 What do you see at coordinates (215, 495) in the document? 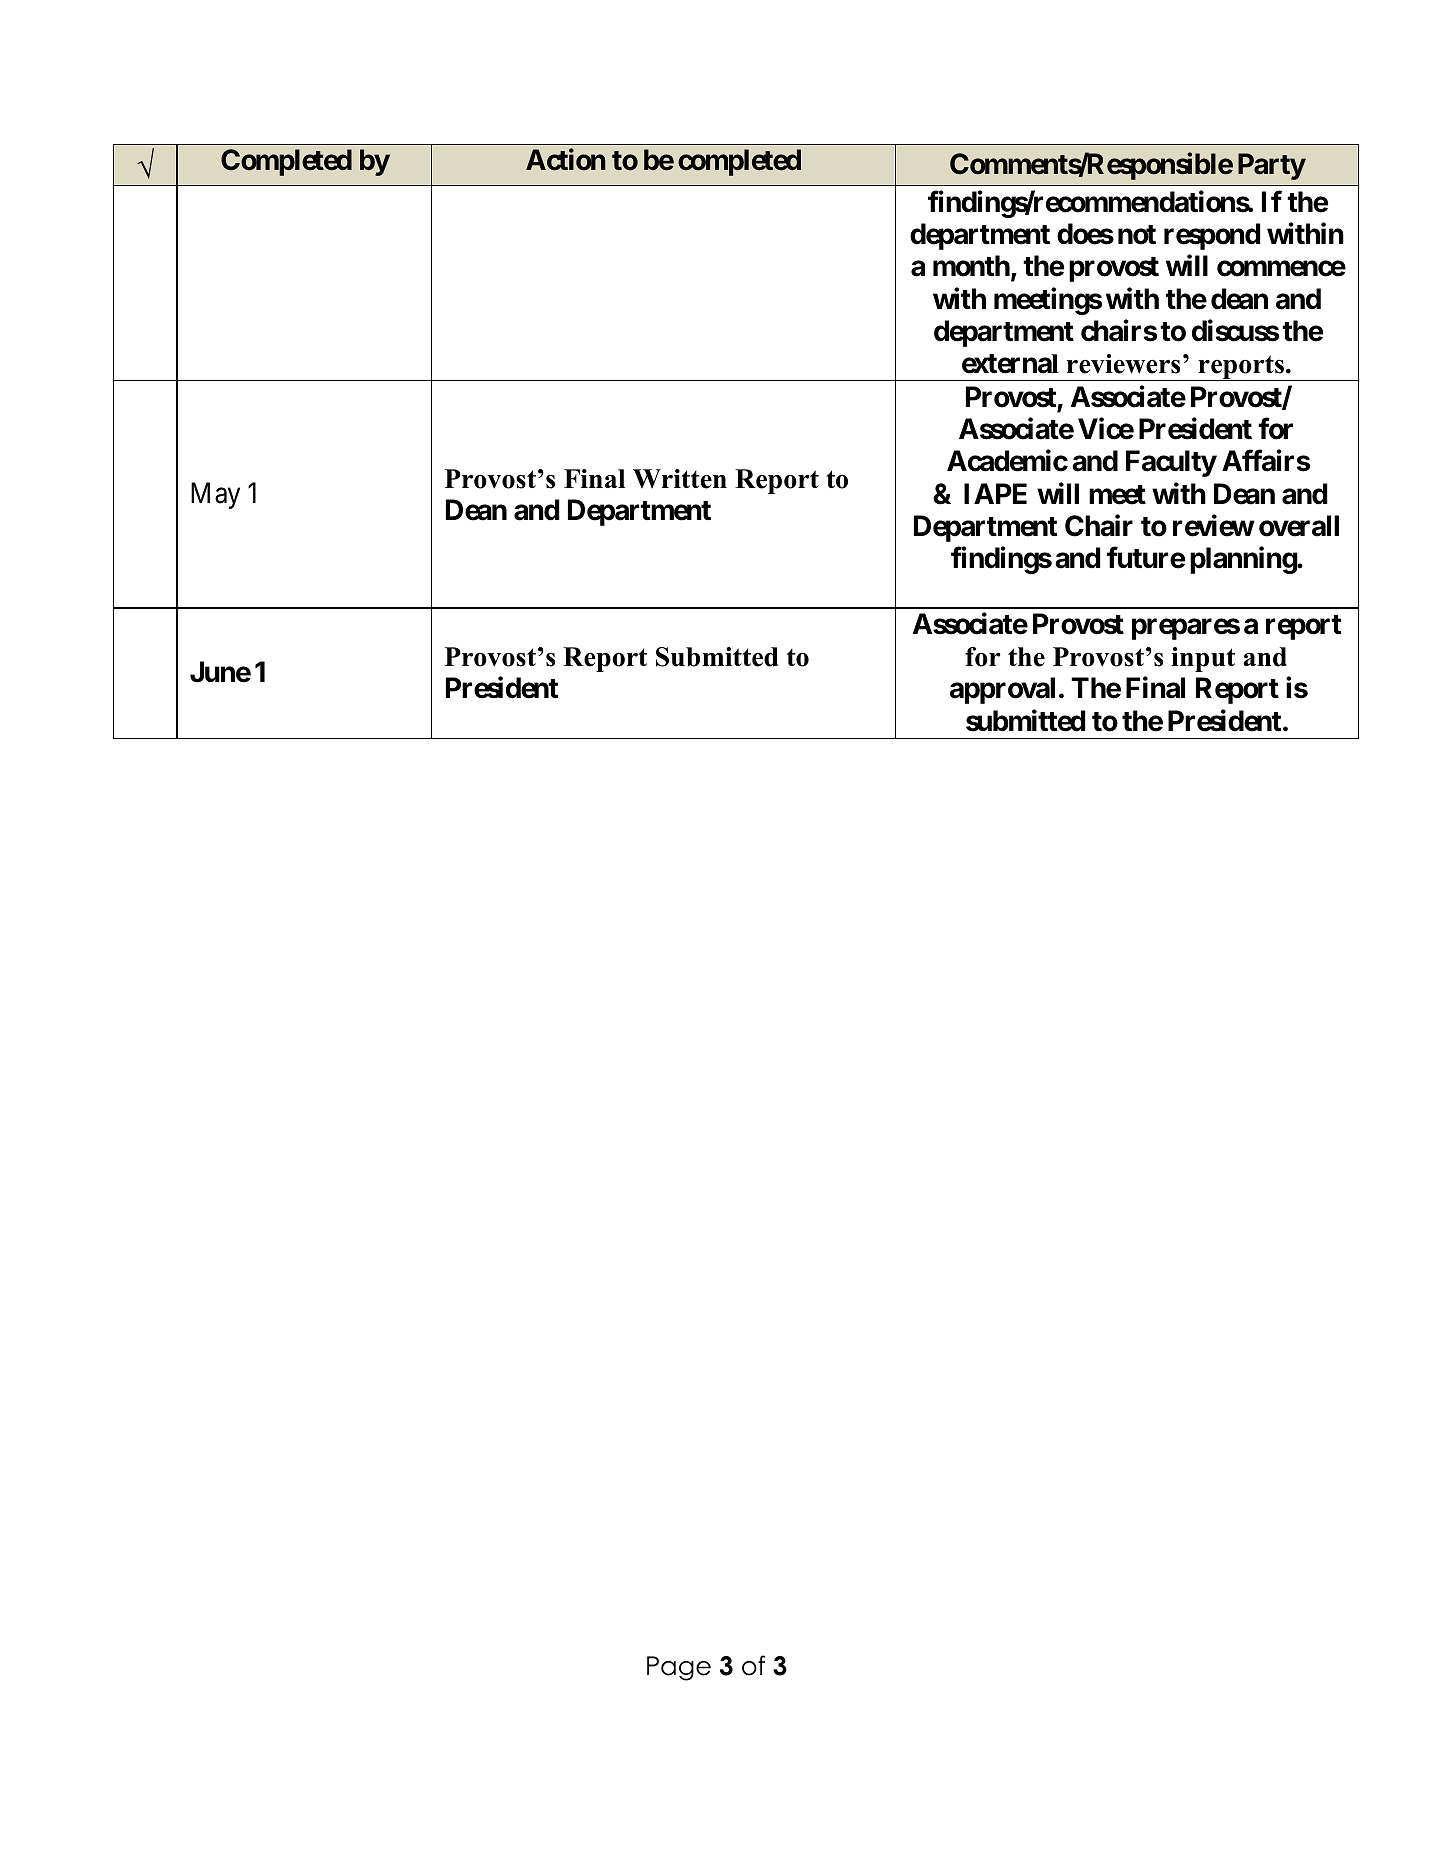
I see `May` at bounding box center [215, 495].
